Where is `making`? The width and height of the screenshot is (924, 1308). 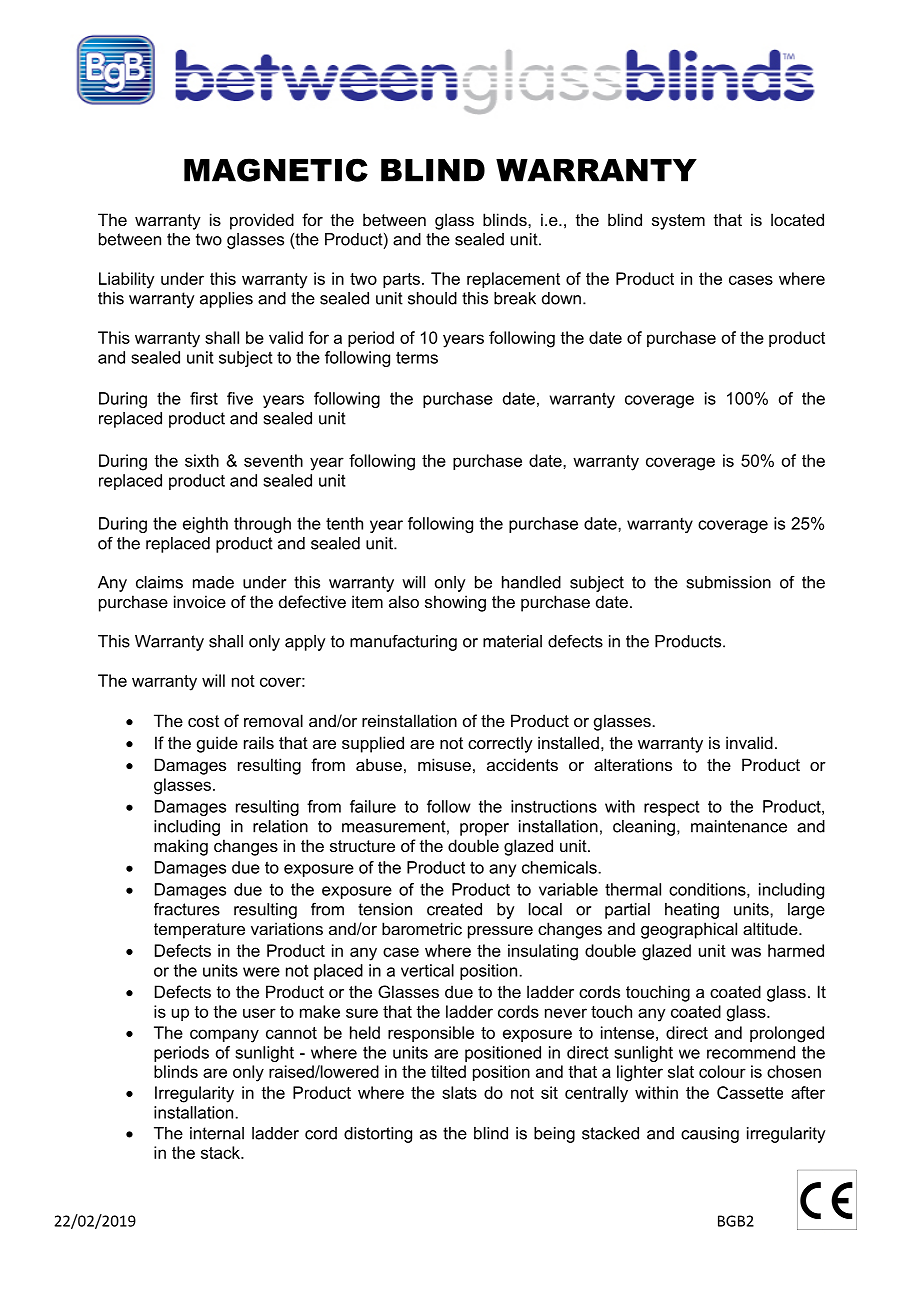 making is located at coordinates (181, 847).
